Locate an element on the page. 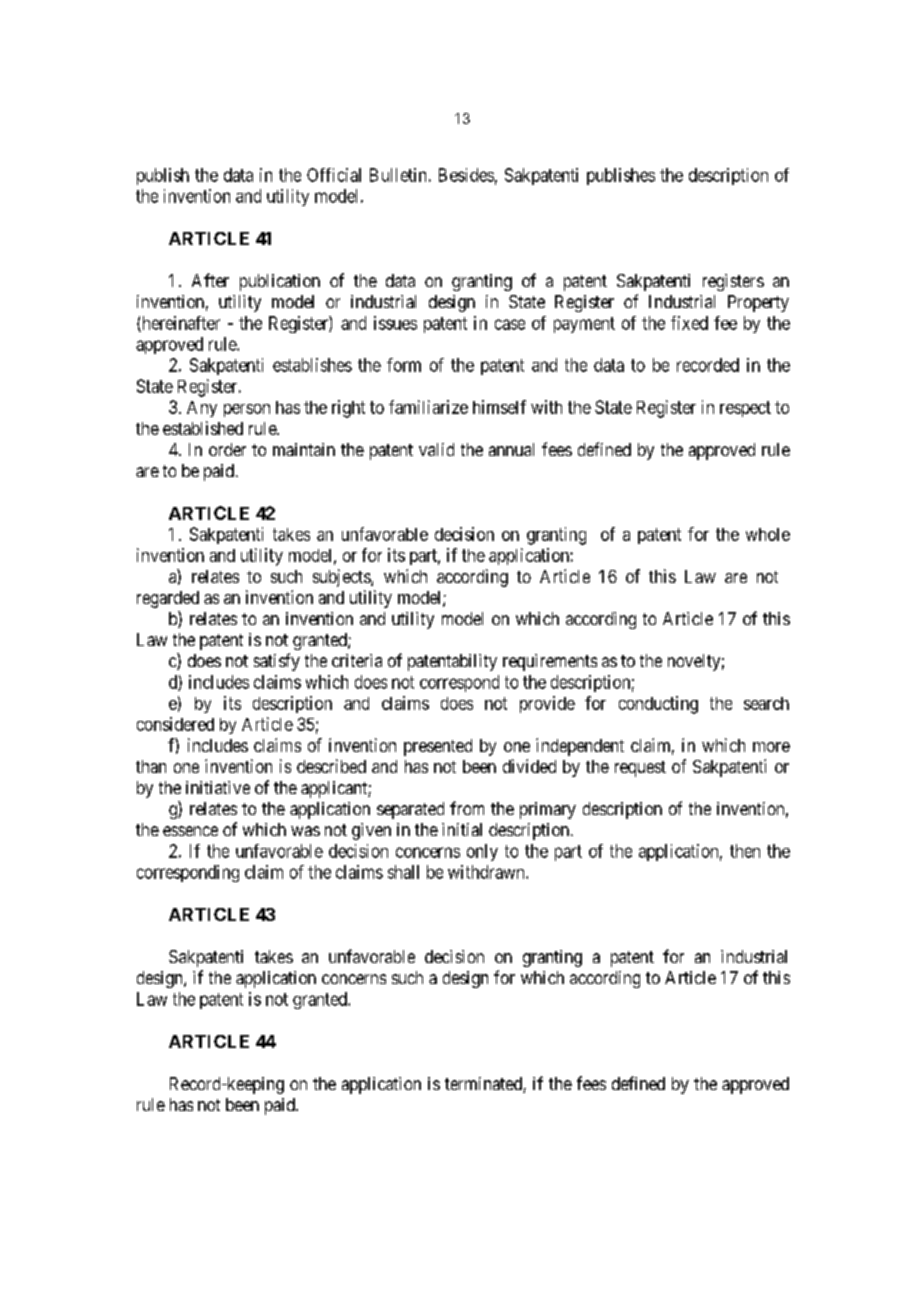 Image resolution: width=924 pixels, height=1308 pixels. Besides is located at coordinates (466, 175).
